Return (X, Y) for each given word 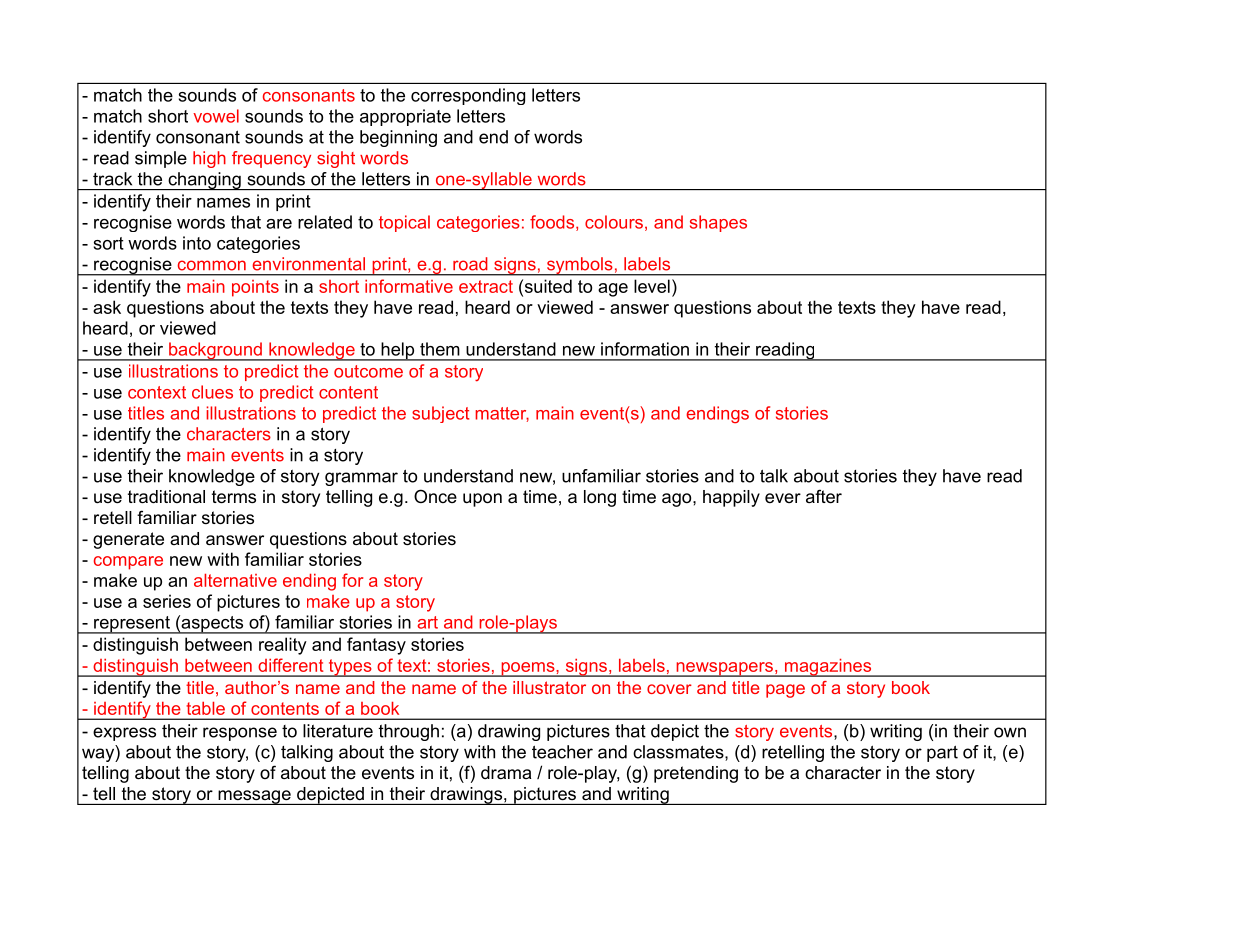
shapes (718, 223)
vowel (216, 116)
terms (234, 497)
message (254, 797)
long (600, 498)
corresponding (468, 96)
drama (506, 772)
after (824, 496)
